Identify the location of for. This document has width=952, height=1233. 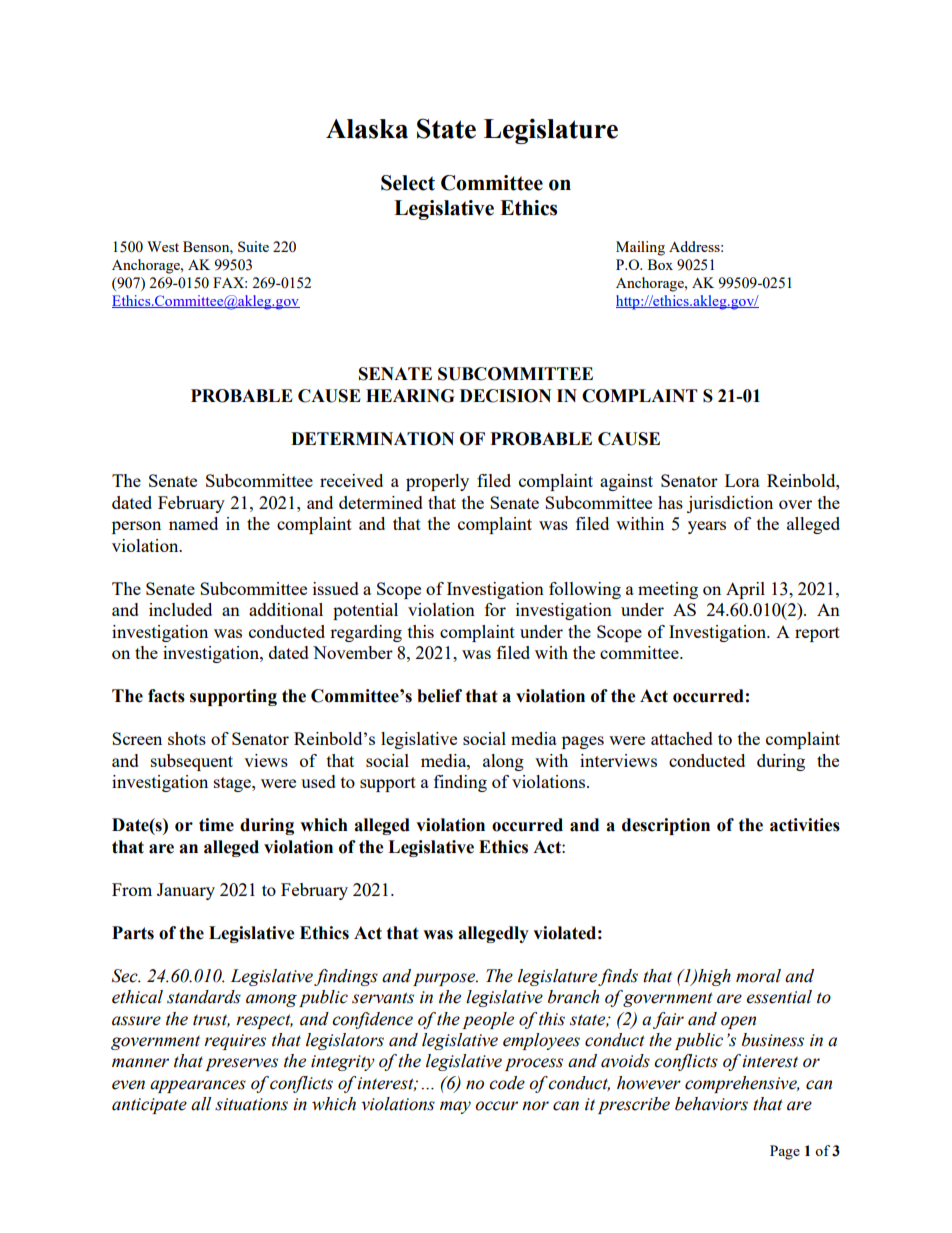
(495, 609).
